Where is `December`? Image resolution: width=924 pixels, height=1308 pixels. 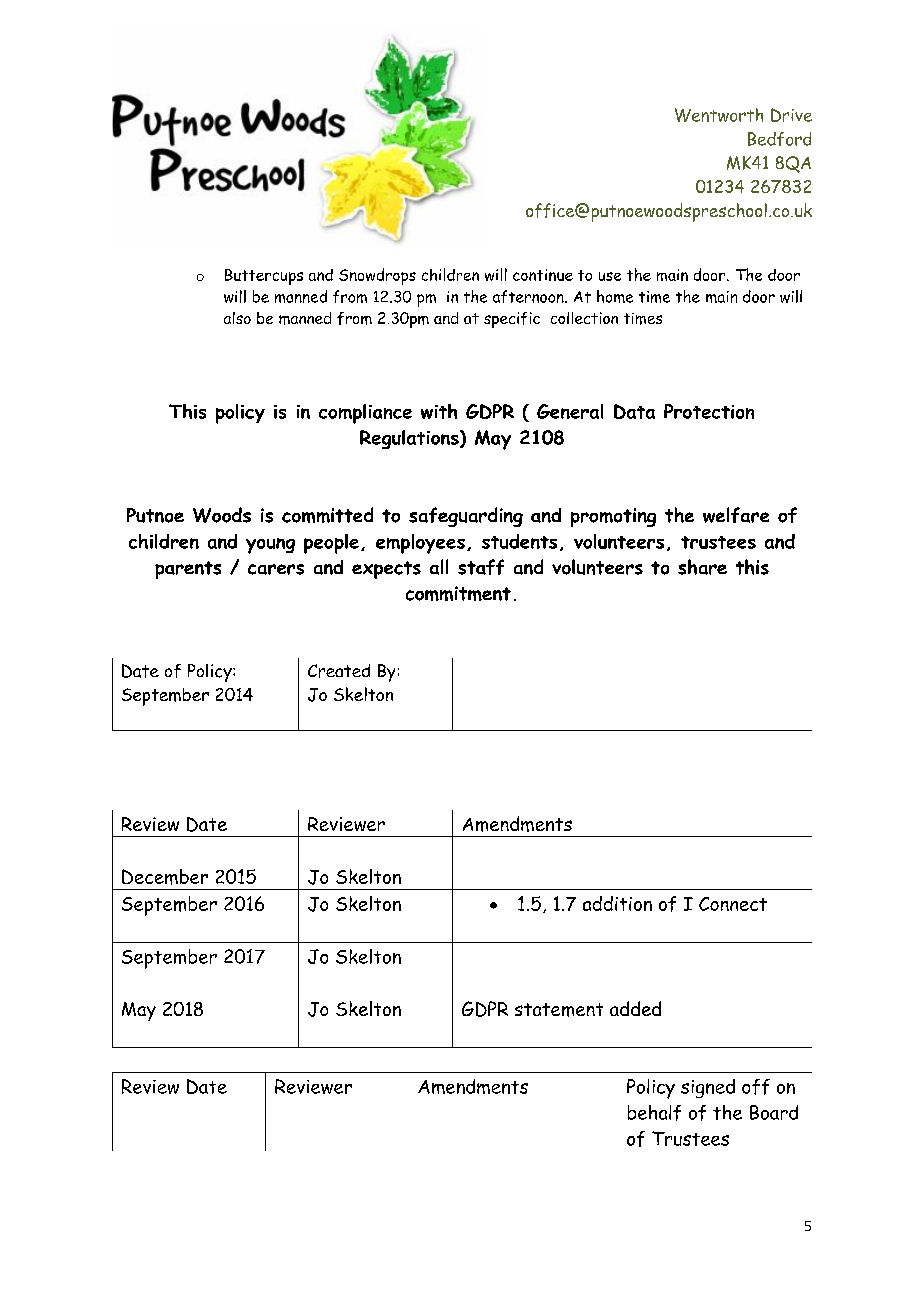
December is located at coordinates (165, 877).
